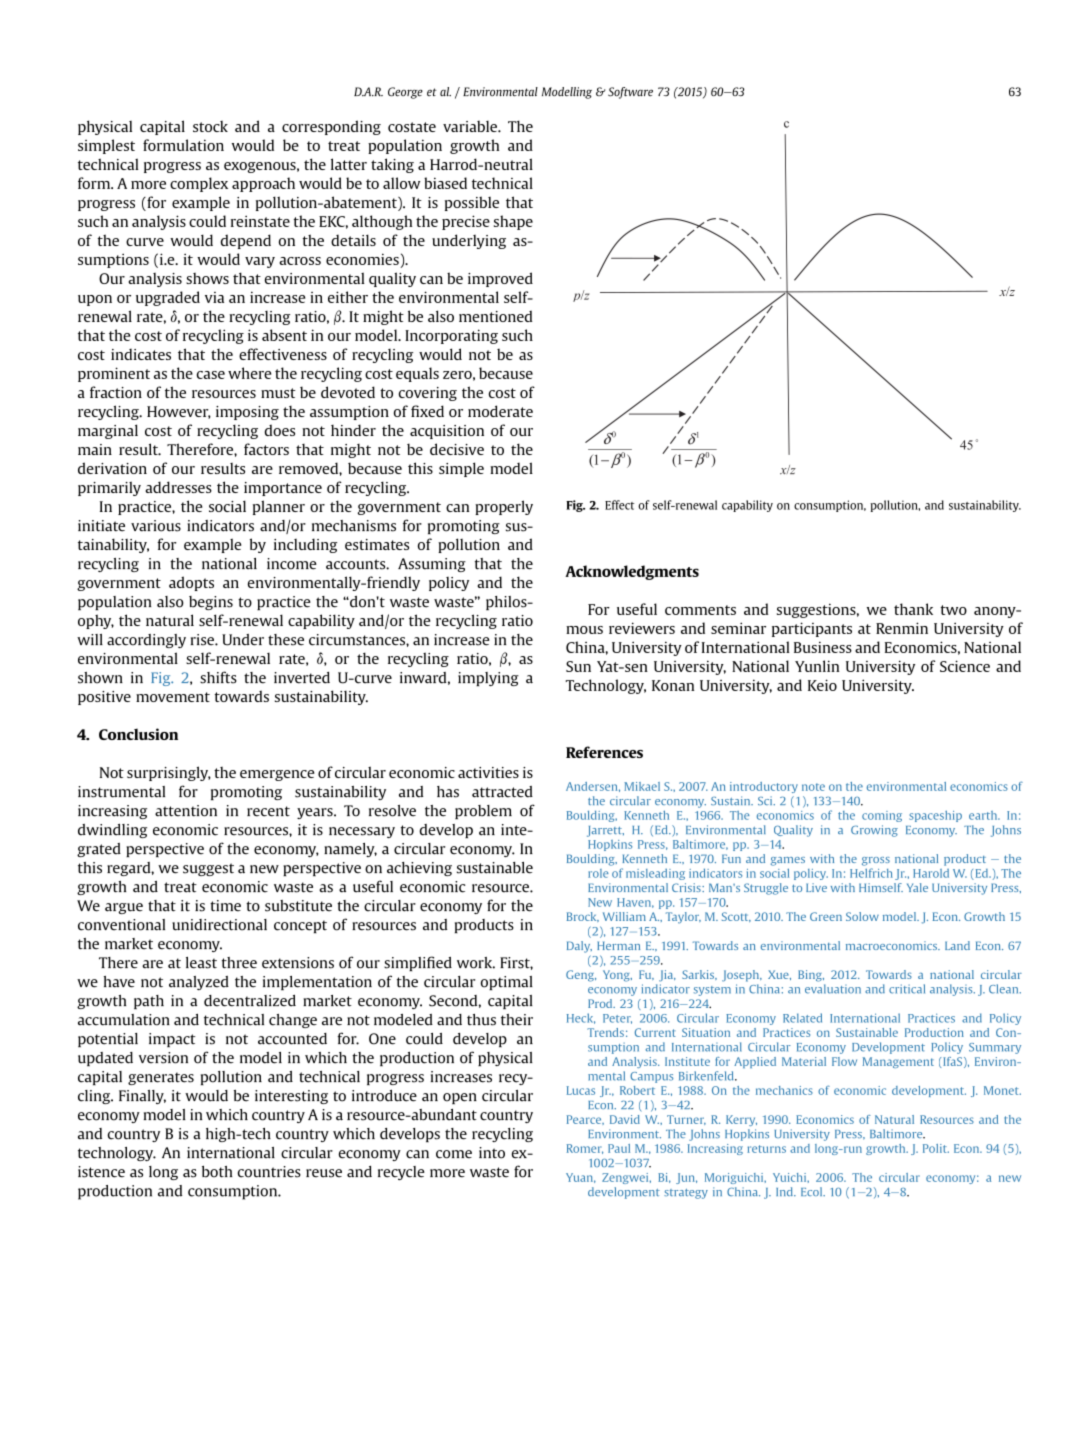  What do you see at coordinates (598, 873) in the document?
I see `role` at bounding box center [598, 873].
